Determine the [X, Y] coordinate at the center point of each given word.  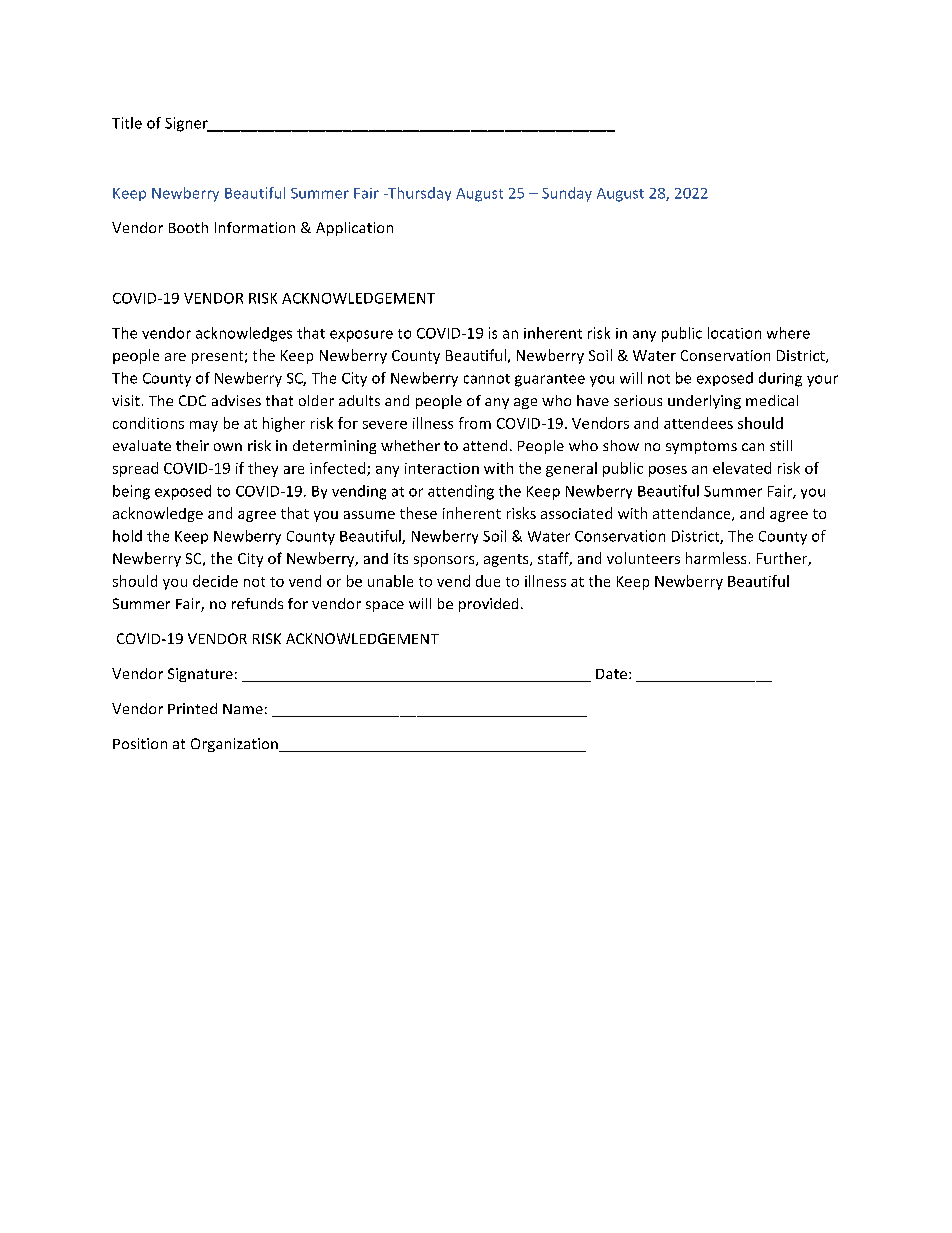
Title [127, 123]
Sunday [567, 194]
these [418, 513]
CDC [192, 400]
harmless [716, 558]
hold [127, 536]
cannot [487, 379]
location [734, 333]
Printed [192, 708]
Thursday [418, 194]
